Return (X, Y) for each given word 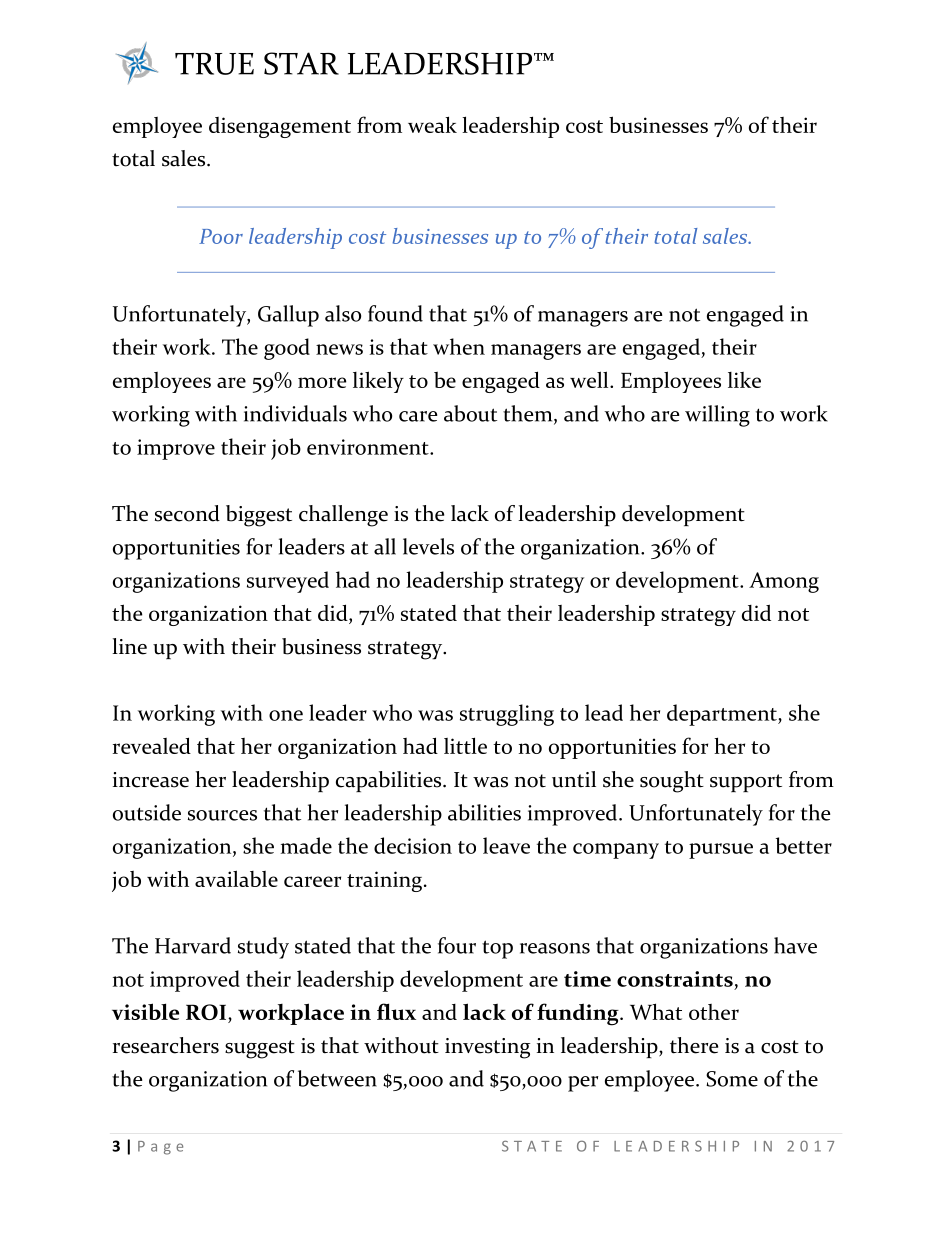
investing (487, 1048)
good (287, 349)
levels (428, 546)
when (459, 346)
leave (506, 845)
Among (784, 582)
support (746, 783)
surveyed (288, 582)
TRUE (214, 64)
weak (432, 124)
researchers (166, 1045)
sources (222, 815)
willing (717, 416)
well (590, 379)
